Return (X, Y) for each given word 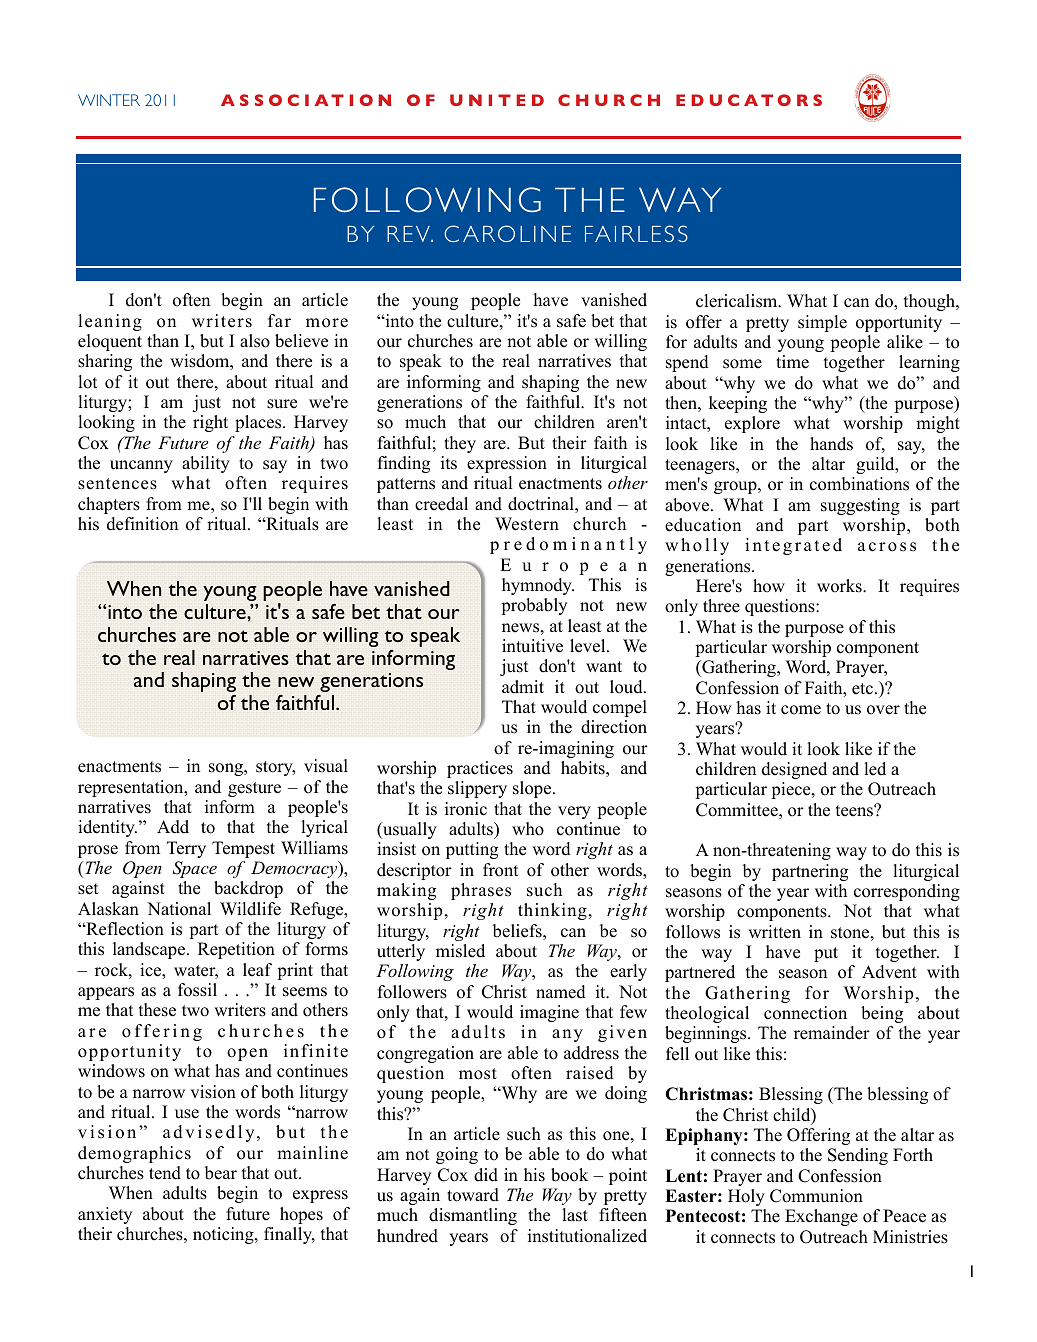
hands (831, 444)
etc (864, 689)
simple (822, 323)
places (259, 423)
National (179, 909)
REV (409, 234)
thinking (552, 911)
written (774, 932)
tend (165, 1173)
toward (473, 1195)
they (460, 444)
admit (523, 687)
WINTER (109, 100)
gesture (254, 789)
